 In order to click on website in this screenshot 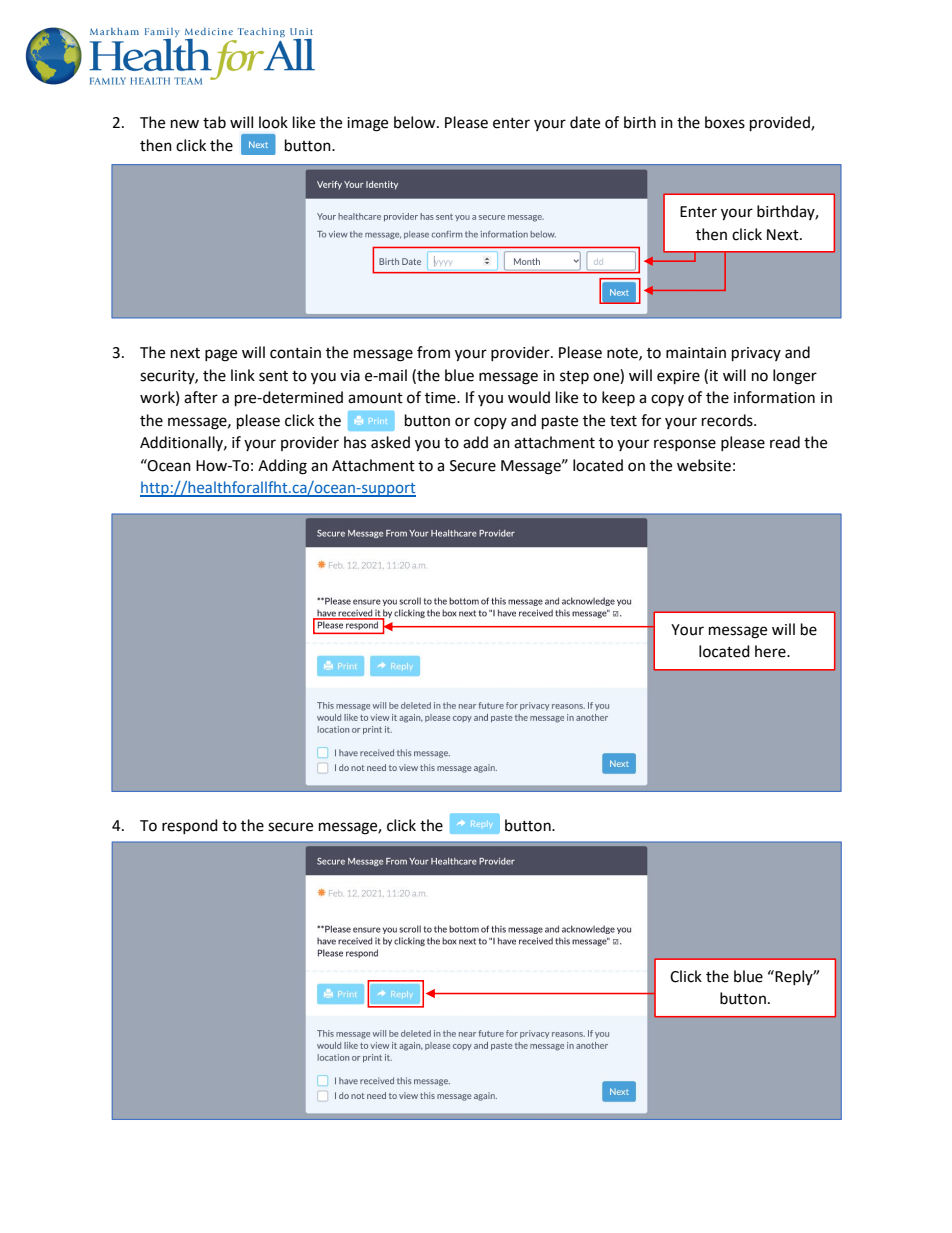, I will do `click(704, 465)`.
